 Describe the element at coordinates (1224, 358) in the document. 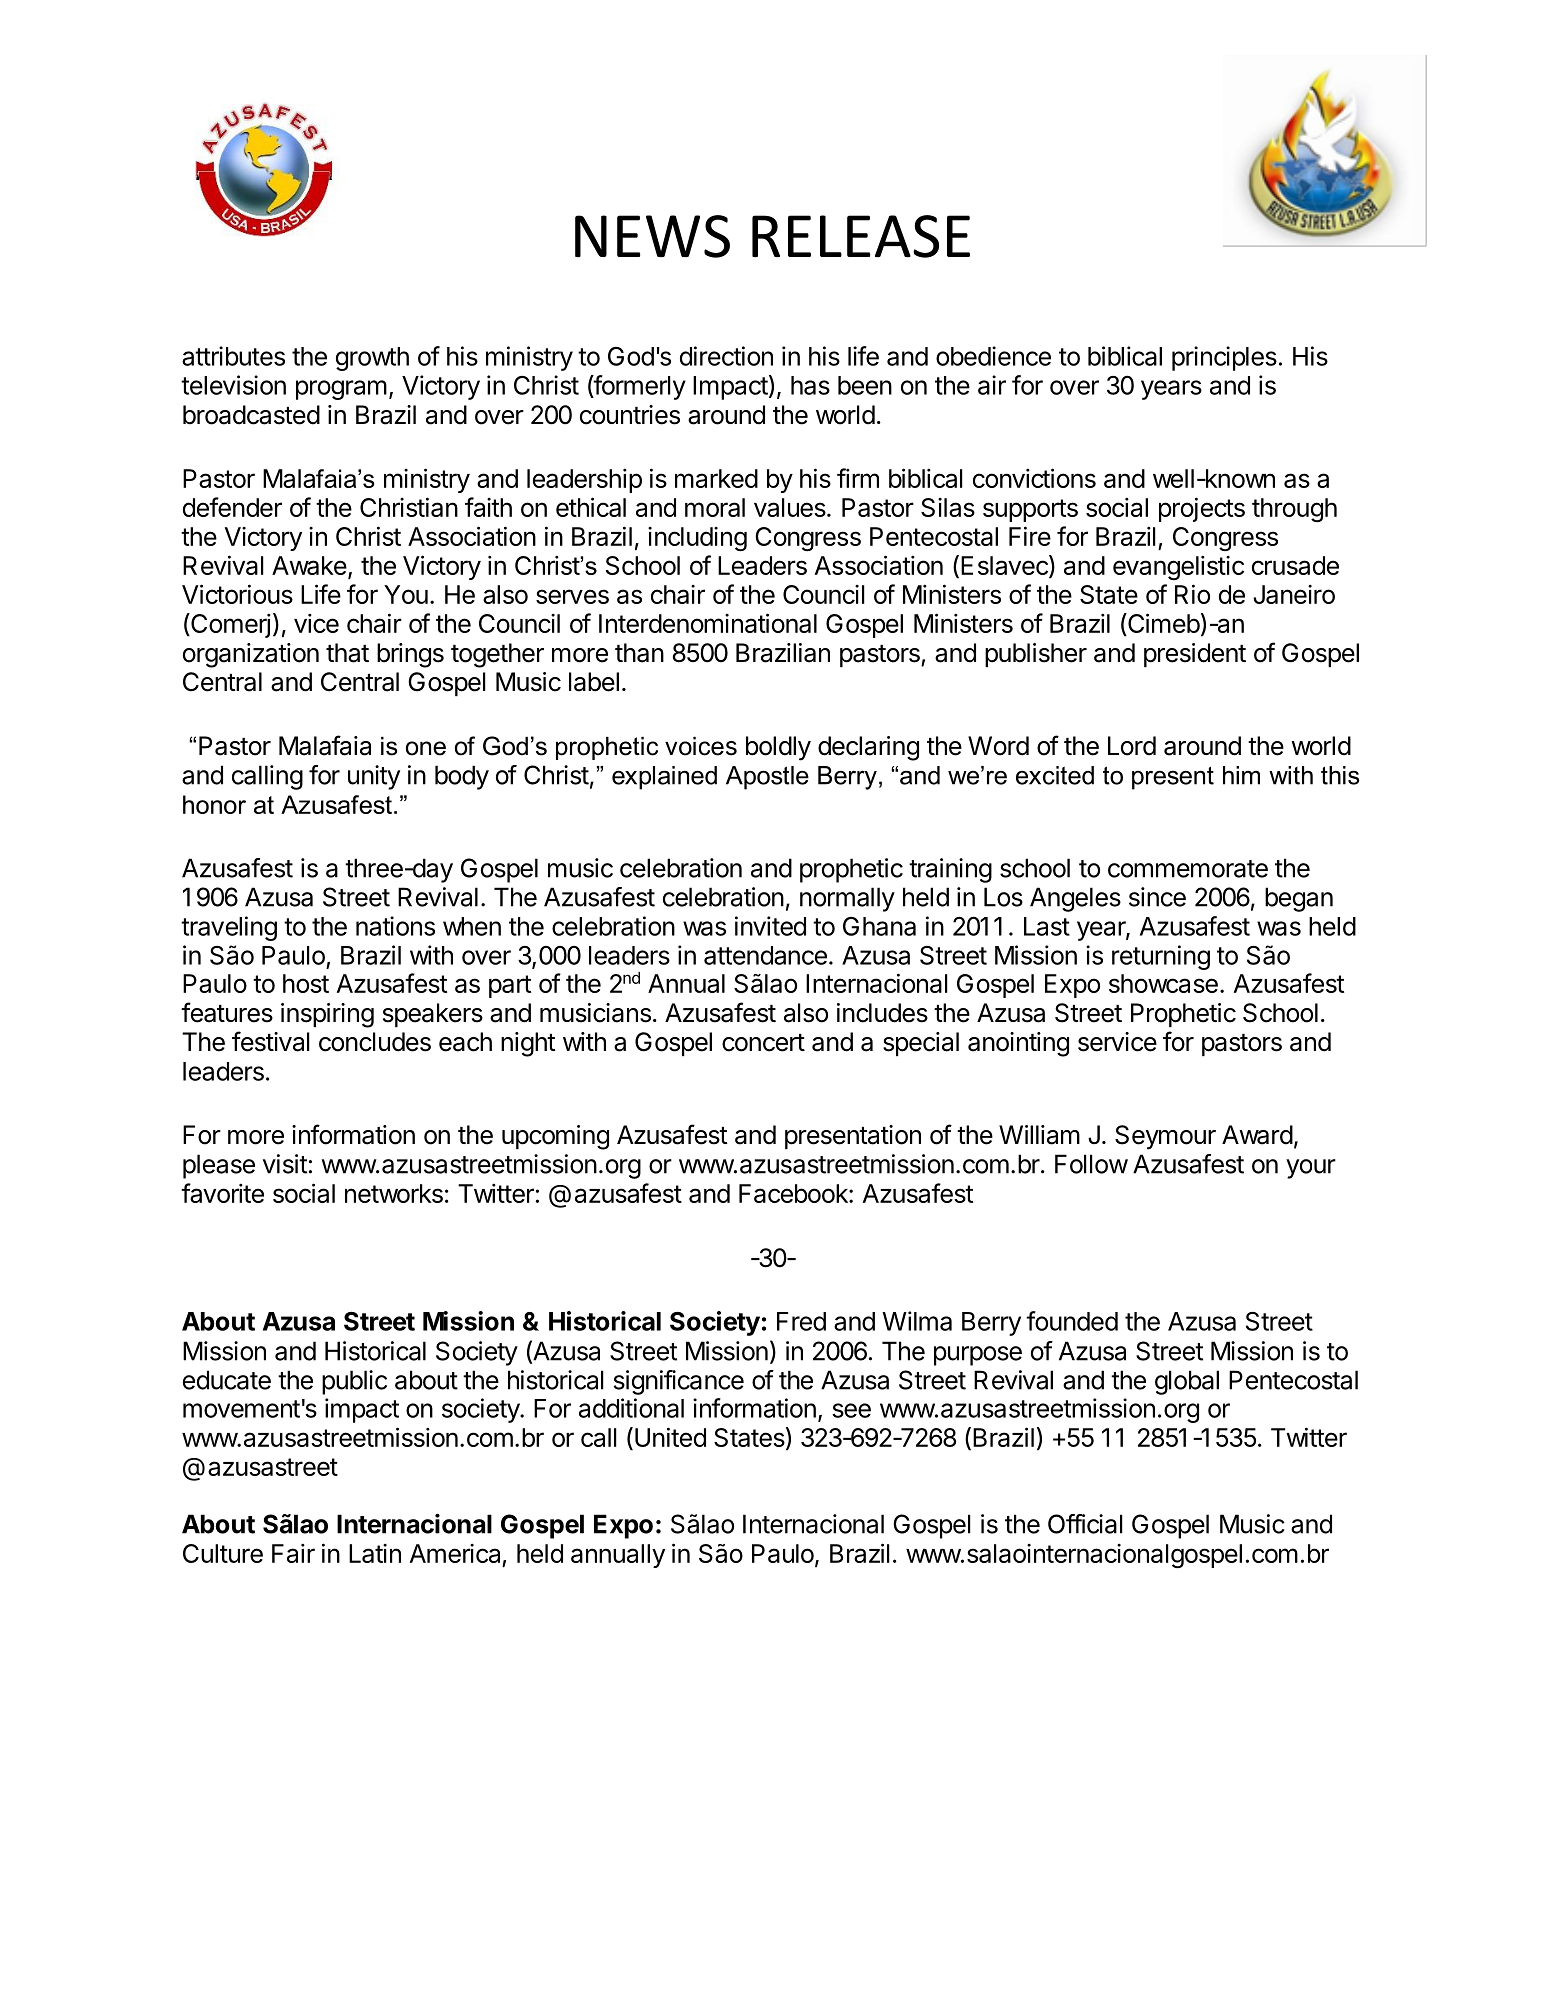

I see `principles` at that location.
